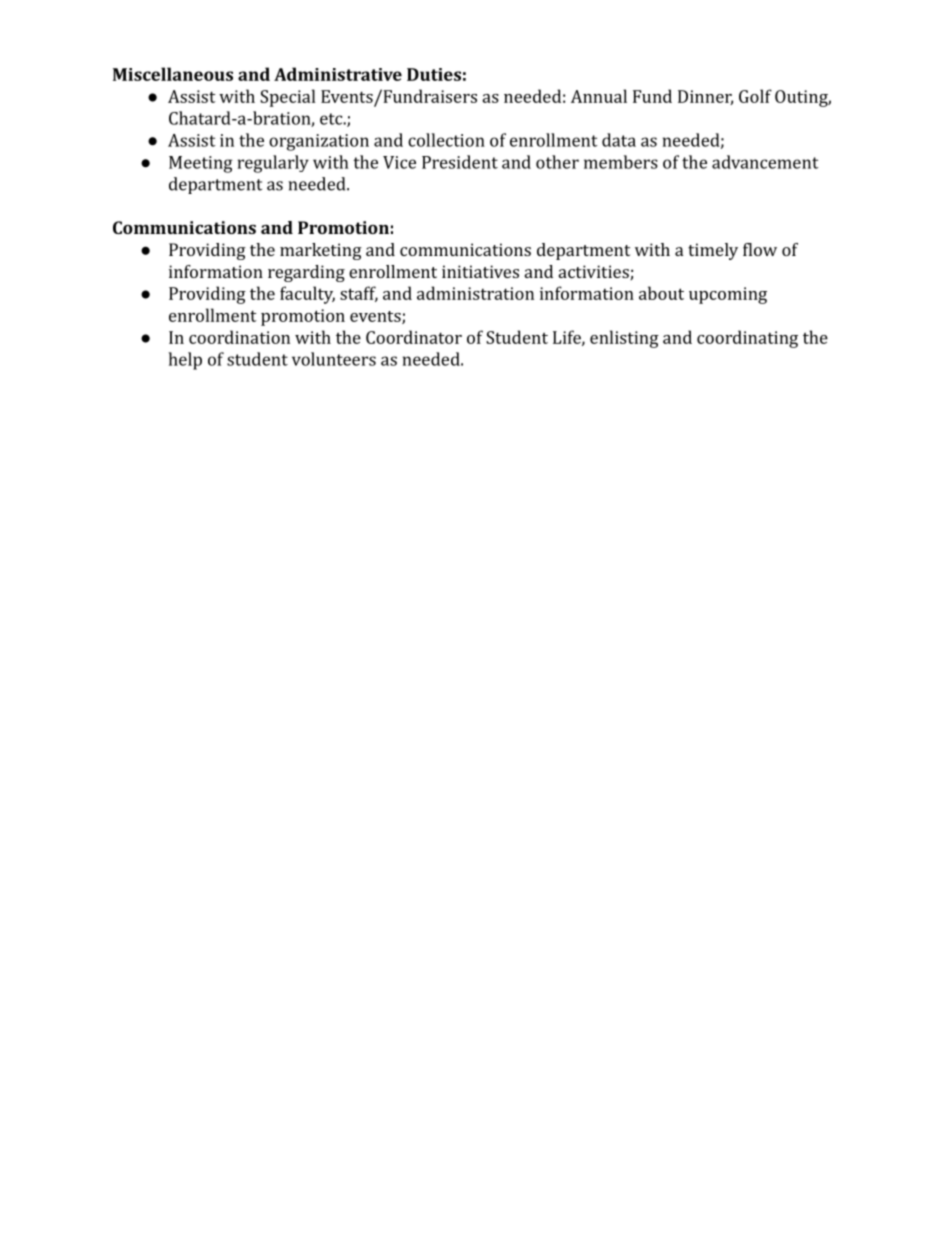 The width and height of the document is (952, 1233). I want to click on collection, so click(446, 140).
